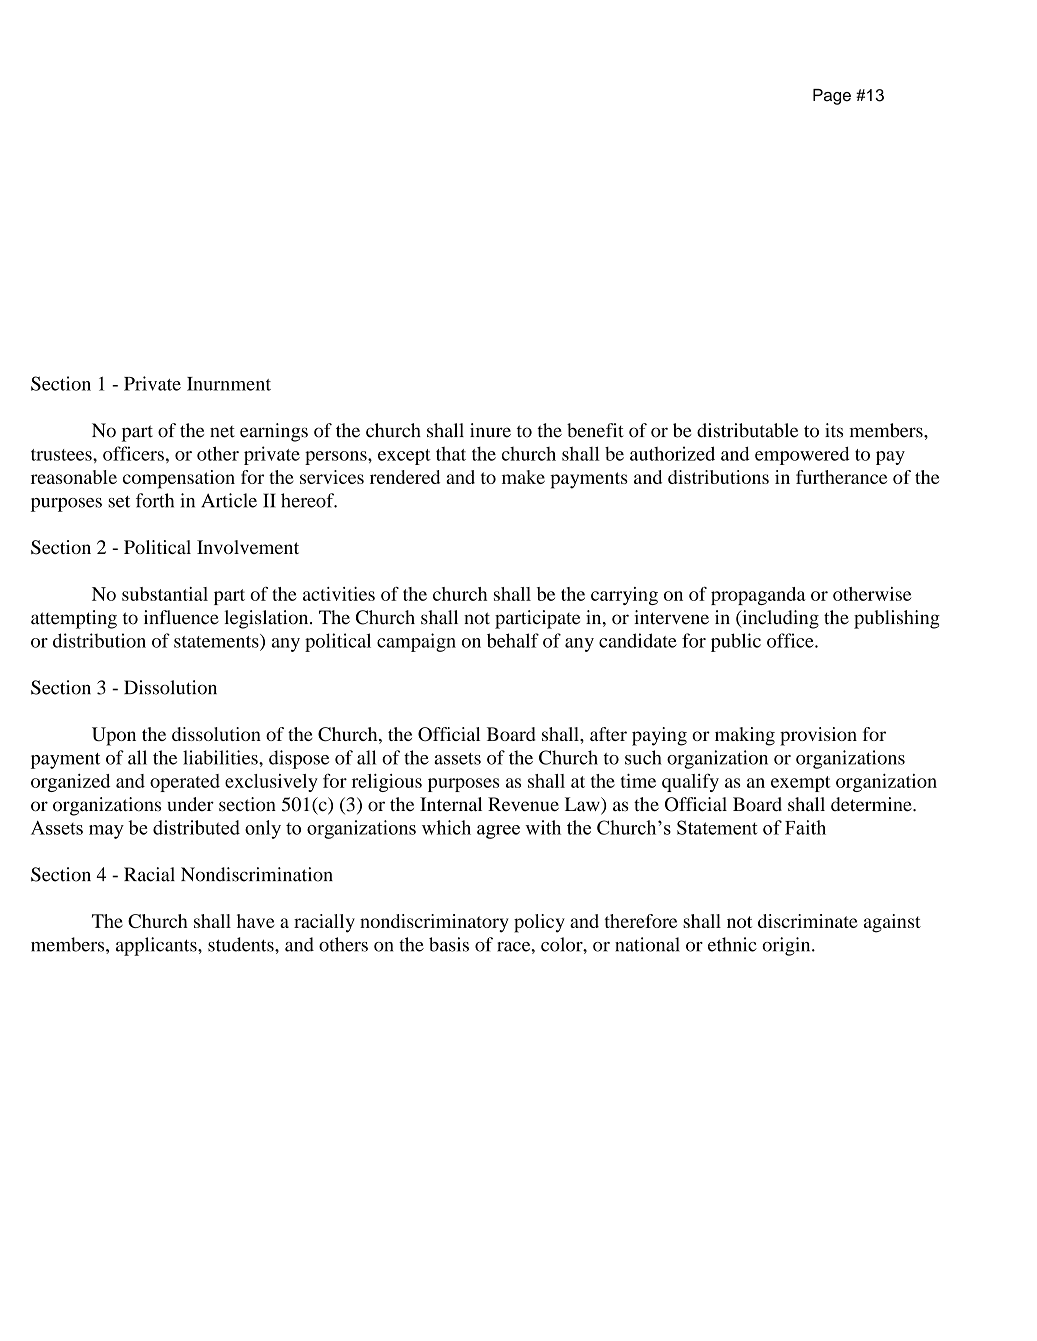 Image resolution: width=1037 pixels, height=1341 pixels. What do you see at coordinates (155, 500) in the screenshot?
I see `forth` at bounding box center [155, 500].
